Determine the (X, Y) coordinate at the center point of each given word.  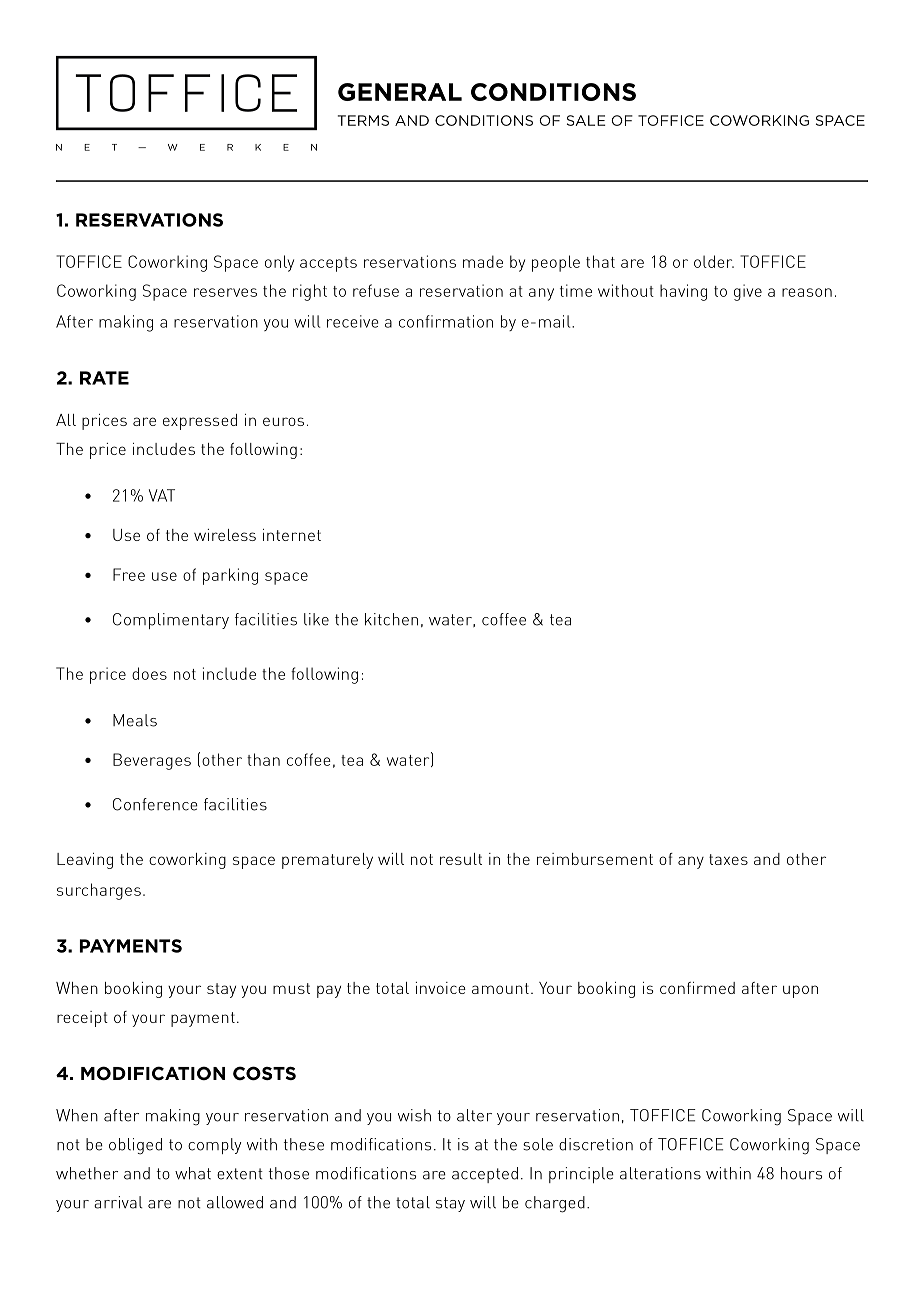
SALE (586, 120)
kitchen (391, 619)
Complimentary (171, 621)
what (193, 1173)
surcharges (99, 891)
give (748, 292)
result (461, 859)
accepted (485, 1175)
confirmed (697, 988)
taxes (728, 859)
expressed (200, 422)
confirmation (446, 321)
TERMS (363, 120)
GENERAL (400, 92)
